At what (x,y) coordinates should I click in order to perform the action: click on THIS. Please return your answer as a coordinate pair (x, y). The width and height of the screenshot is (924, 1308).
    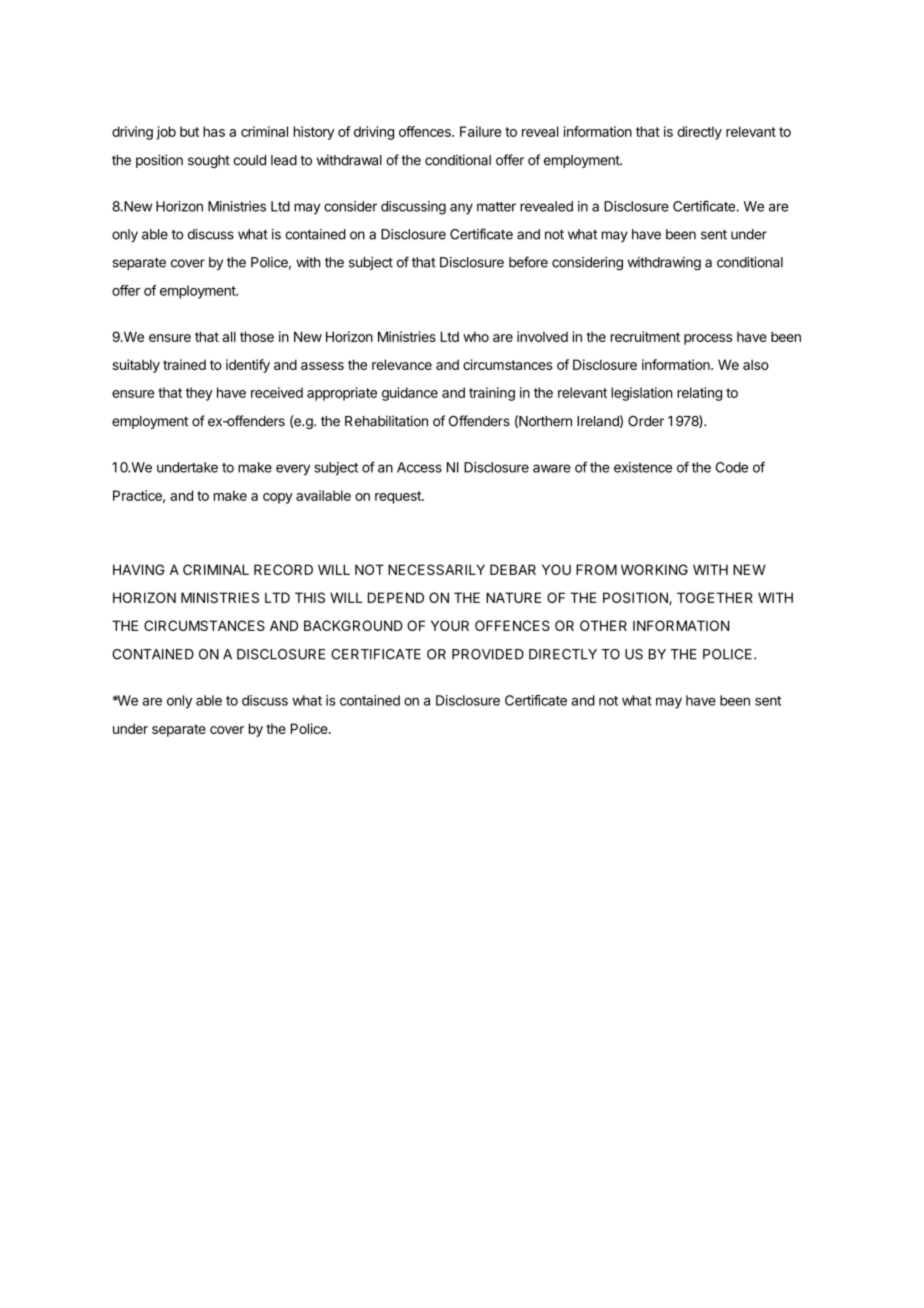
    Looking at the image, I should click on (310, 597).
